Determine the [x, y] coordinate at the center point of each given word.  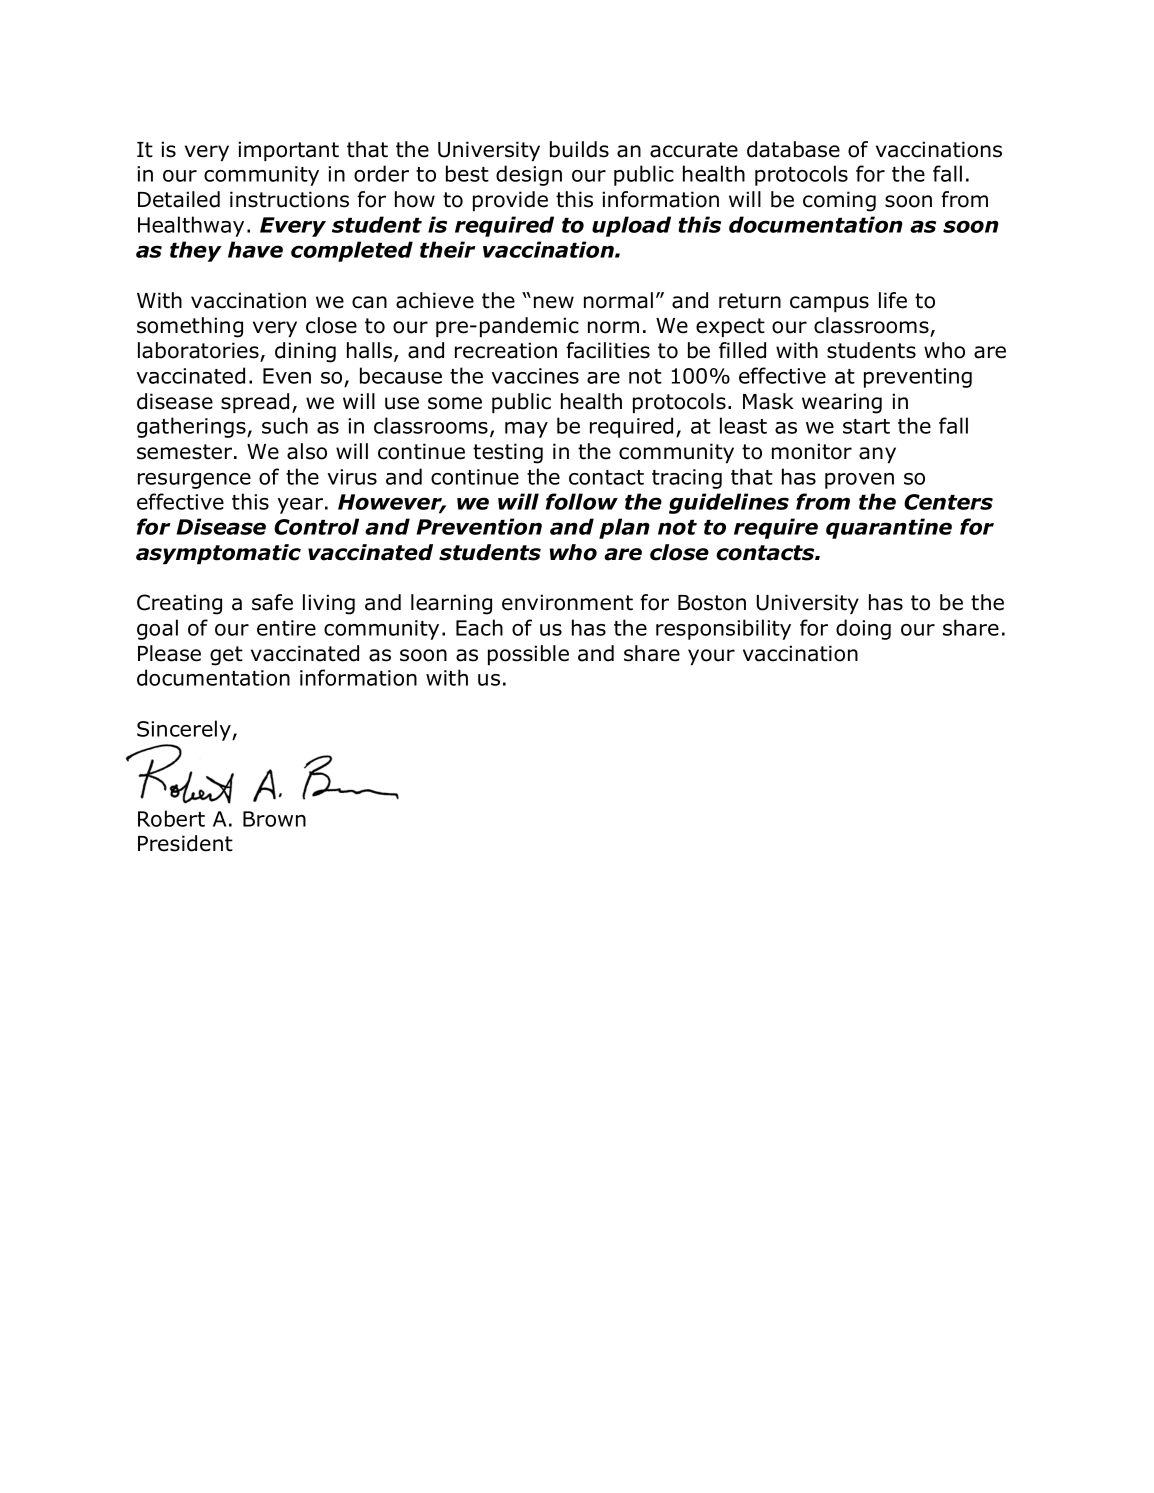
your [711, 657]
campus [829, 304]
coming [839, 201]
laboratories [198, 350]
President [185, 843]
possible [528, 655]
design [529, 175]
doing [863, 629]
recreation [506, 350]
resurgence [194, 481]
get [226, 656]
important [288, 151]
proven [859, 481]
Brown [274, 819]
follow [582, 501]
